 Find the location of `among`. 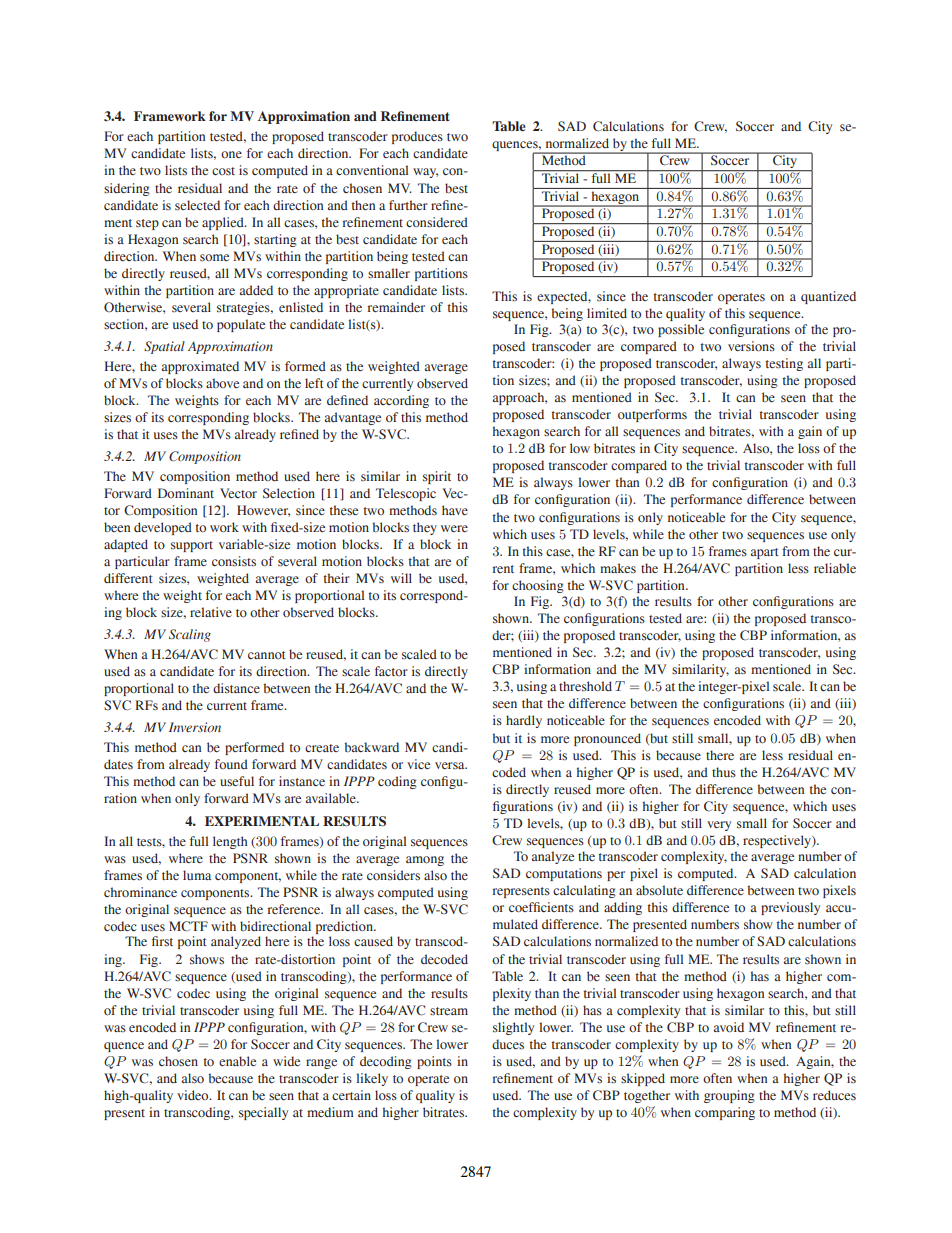

among is located at coordinates (425, 861).
